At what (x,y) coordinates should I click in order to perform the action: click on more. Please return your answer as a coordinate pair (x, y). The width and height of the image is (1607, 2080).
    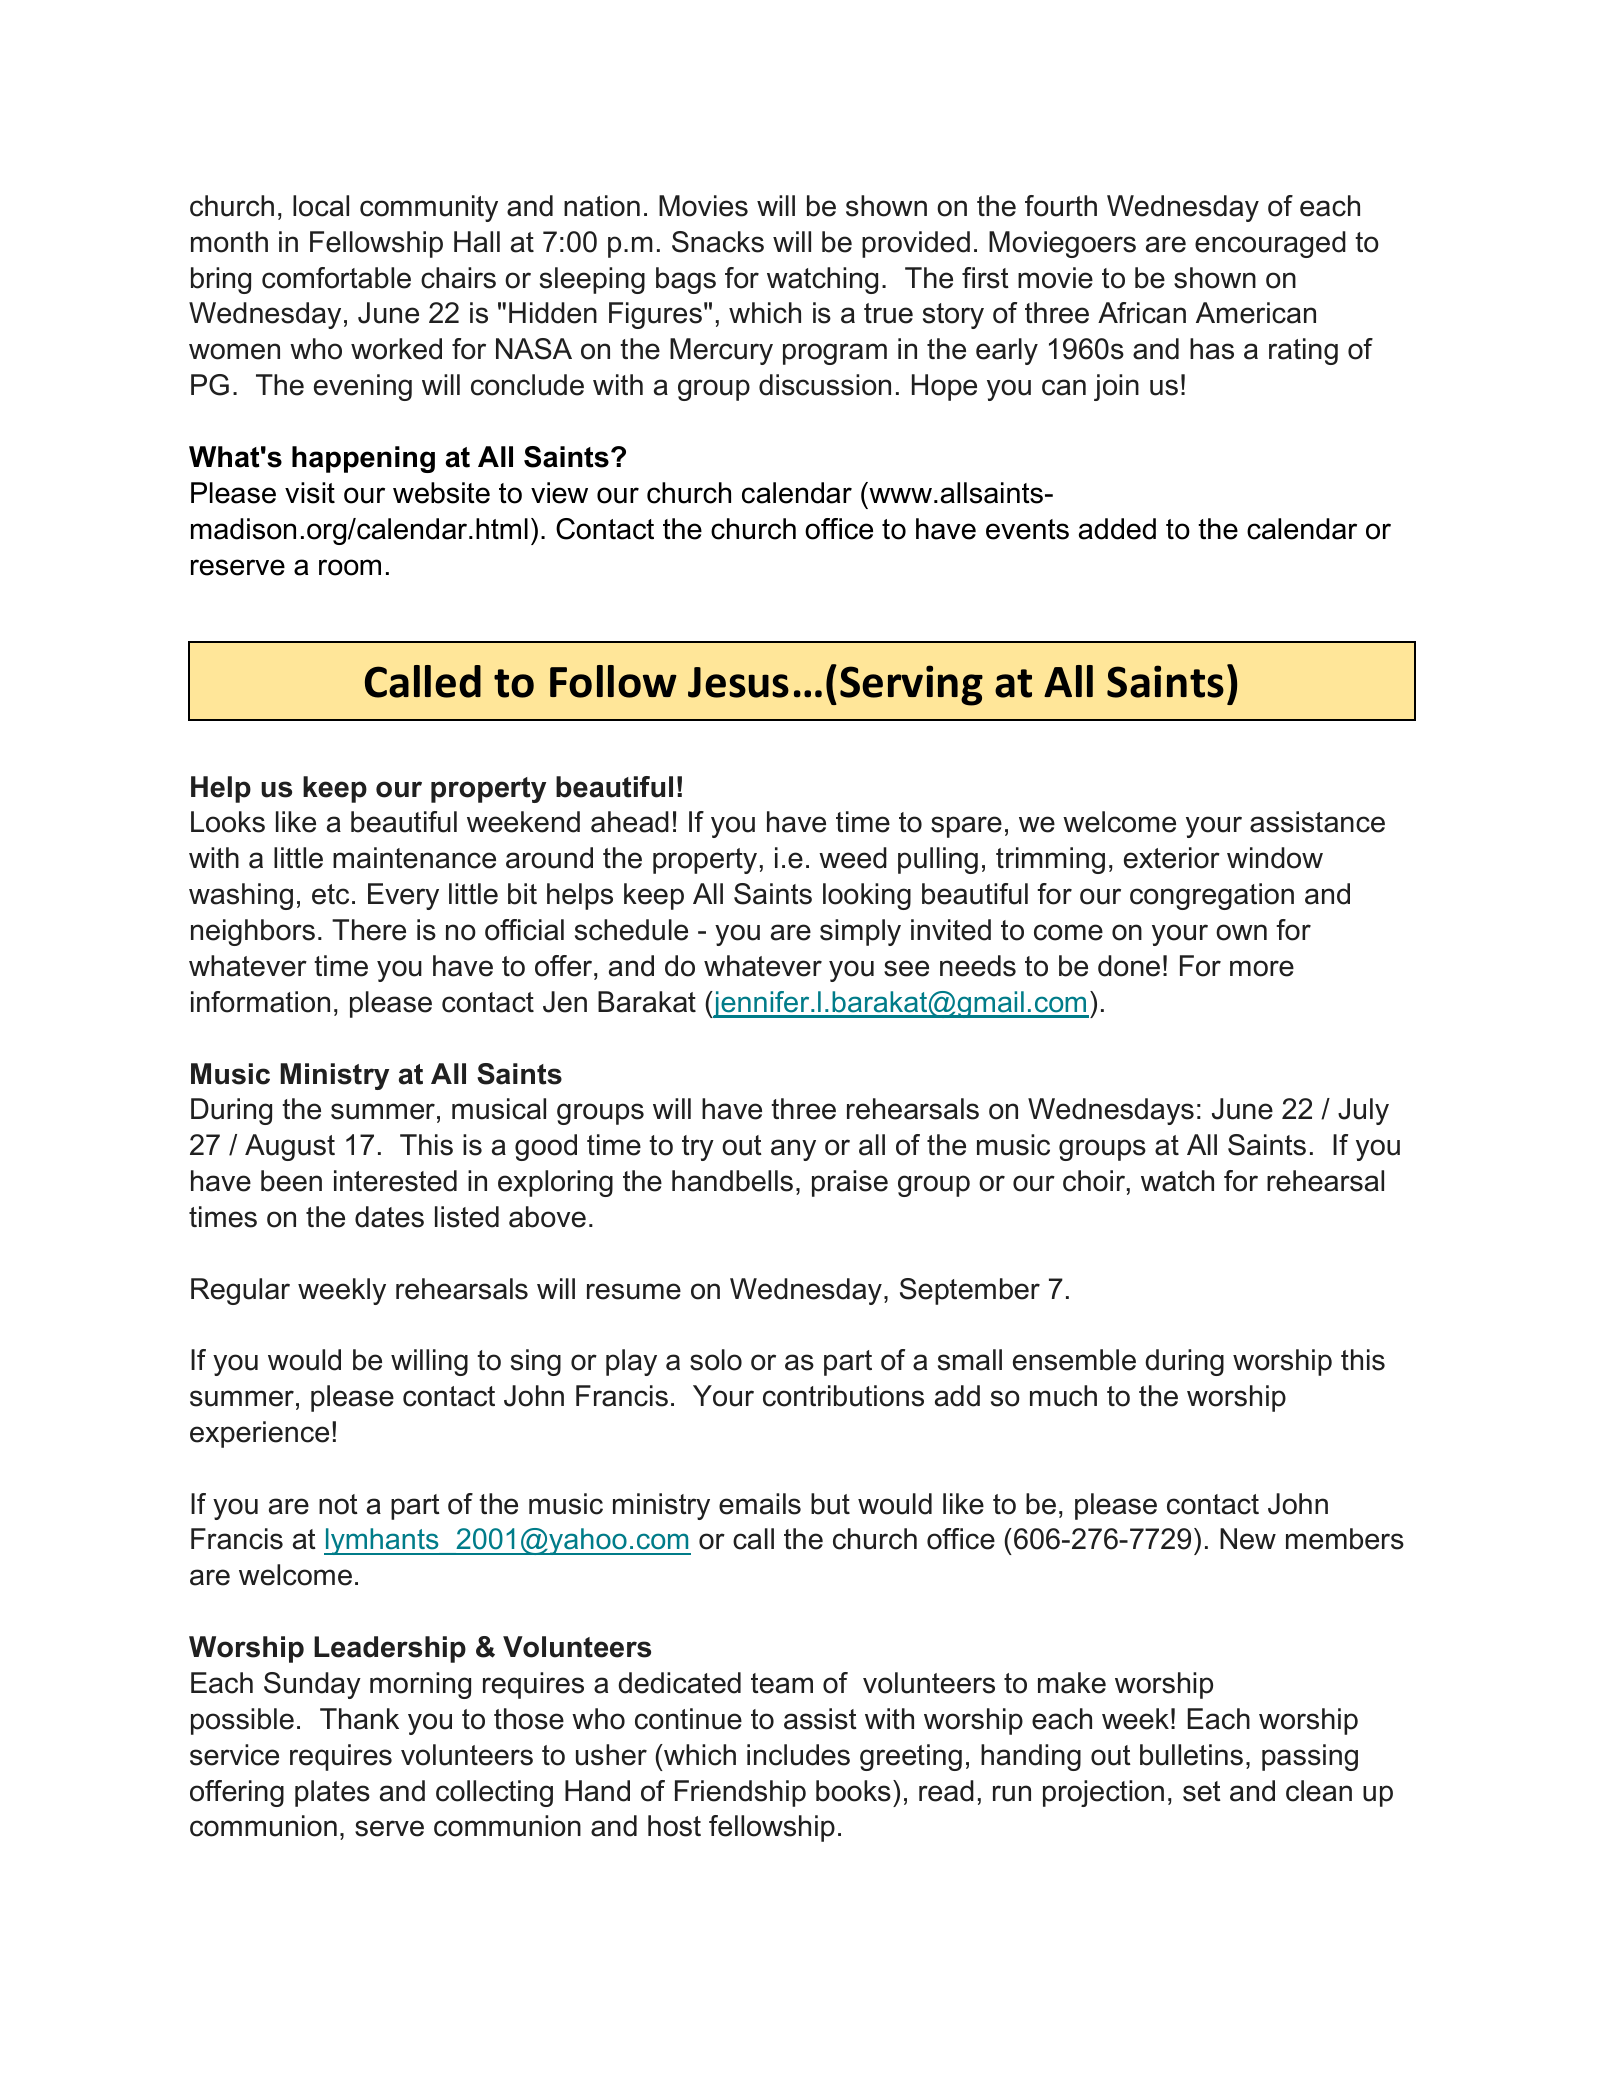
    Looking at the image, I should click on (1262, 968).
